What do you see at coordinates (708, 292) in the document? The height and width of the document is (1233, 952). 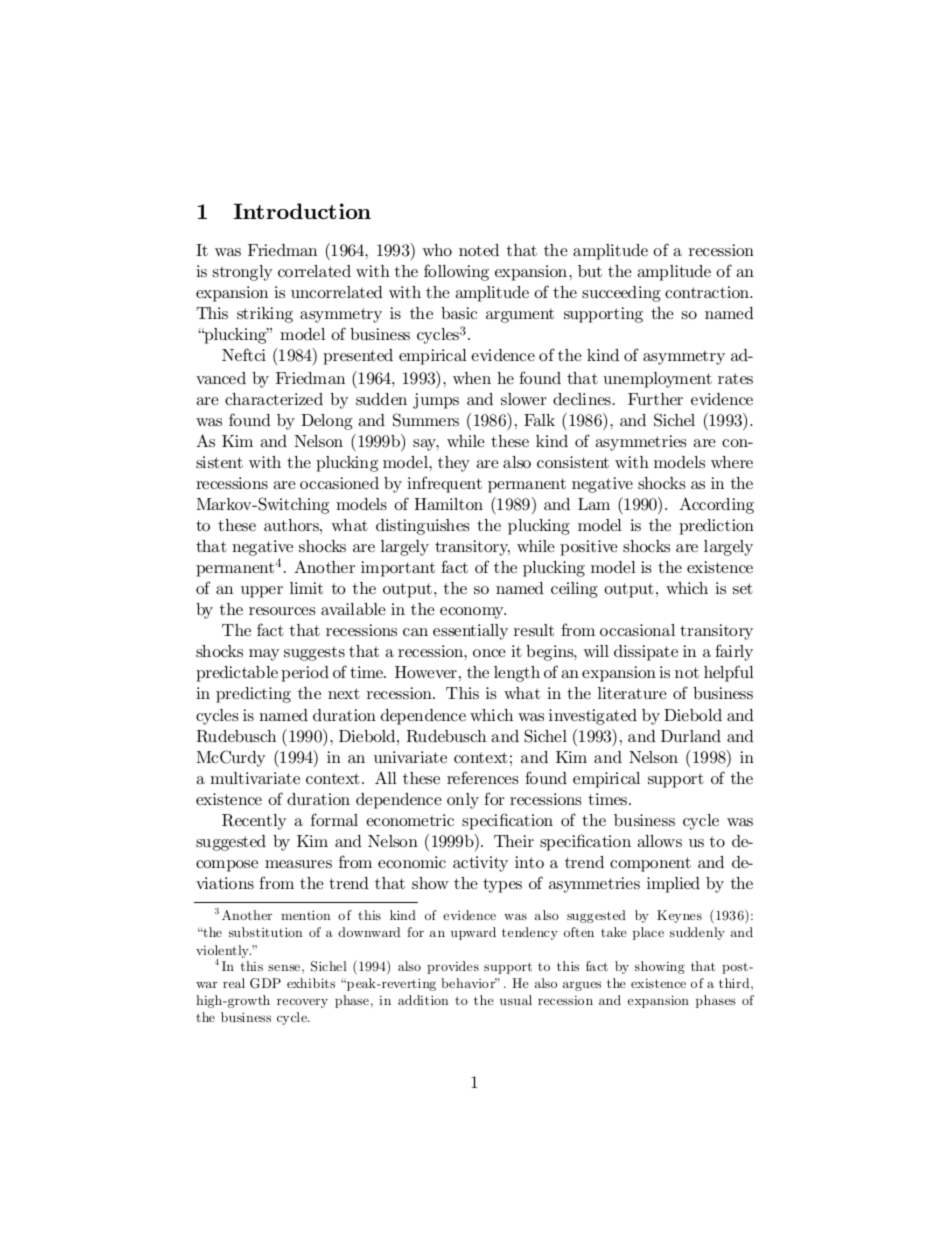 I see `contraction` at bounding box center [708, 292].
